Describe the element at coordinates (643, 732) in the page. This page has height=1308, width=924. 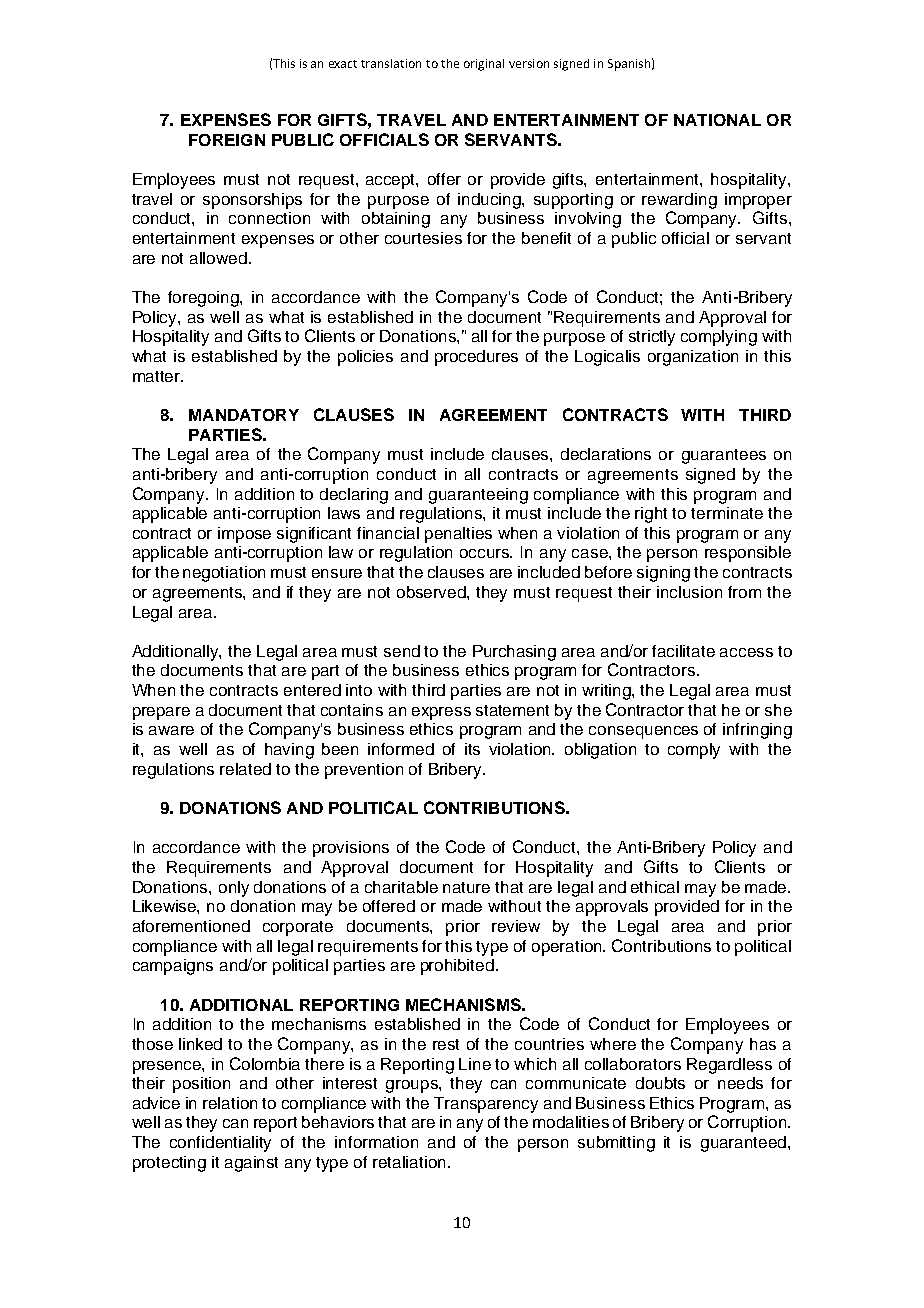
I see `consequences` at that location.
